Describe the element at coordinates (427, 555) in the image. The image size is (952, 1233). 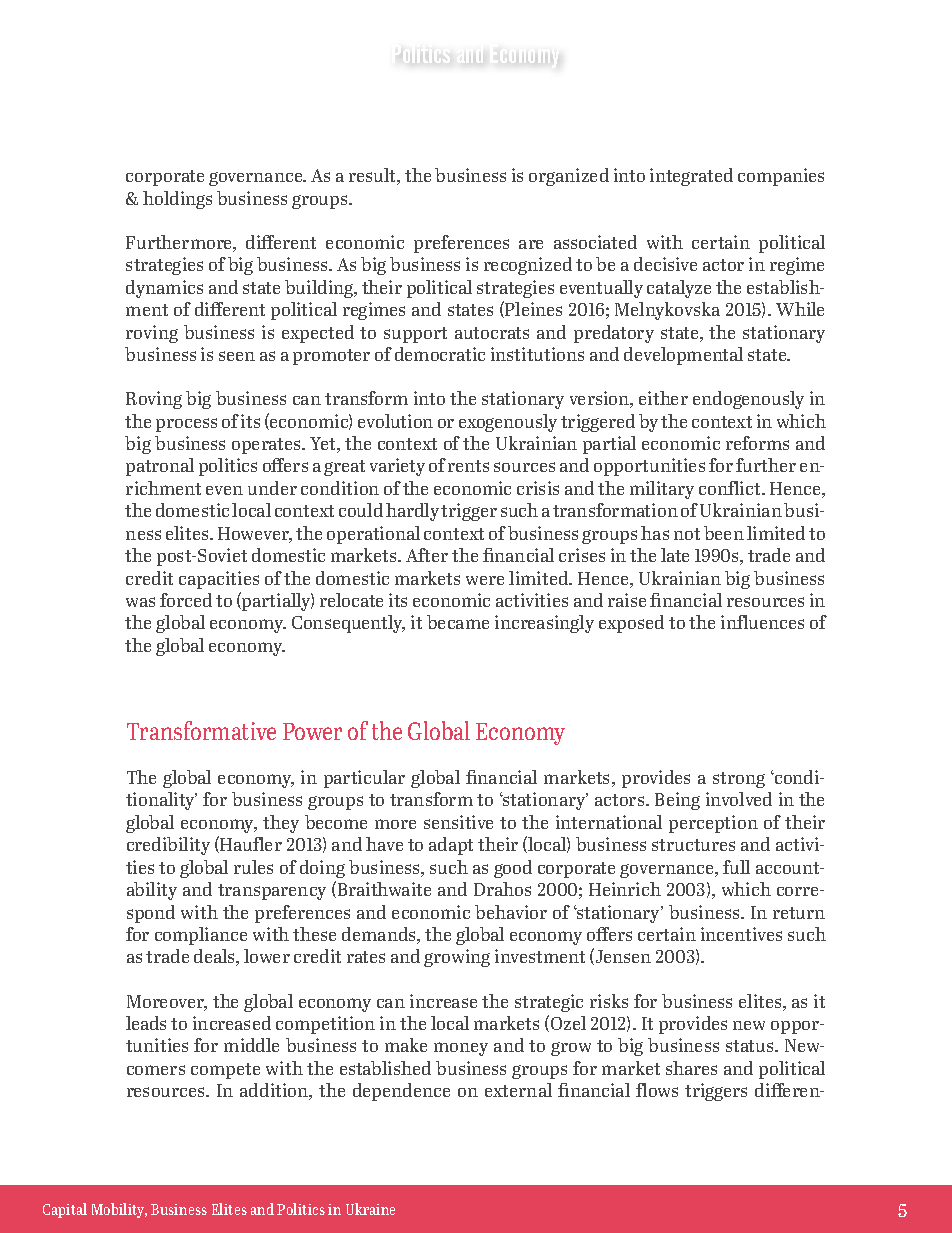
I see `After` at that location.
